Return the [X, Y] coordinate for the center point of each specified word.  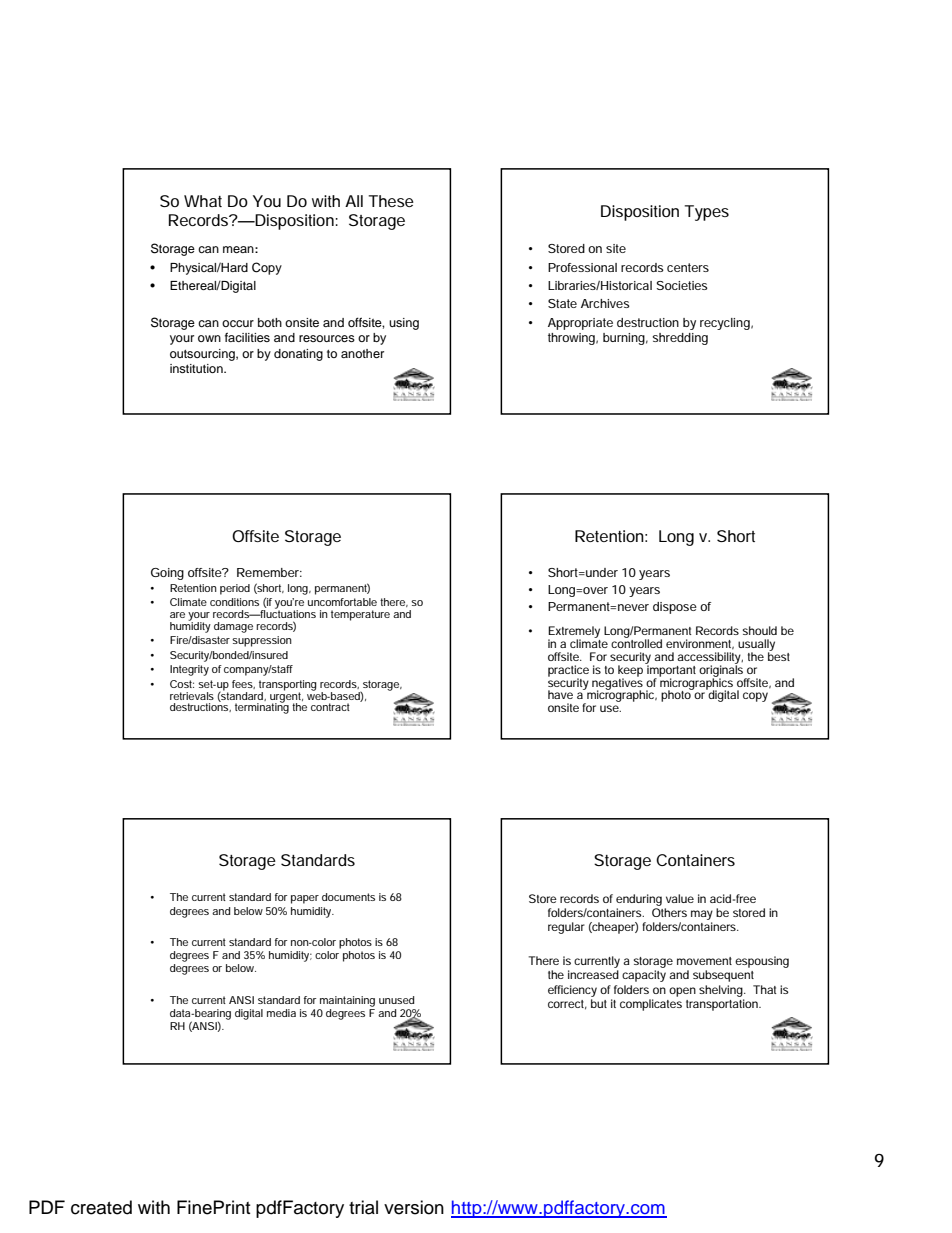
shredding [680, 339]
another [362, 353]
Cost [182, 684]
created [101, 1207]
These [391, 201]
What [203, 201]
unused [396, 1000]
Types [707, 213]
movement [704, 961]
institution [197, 368]
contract [330, 707]
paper [305, 899]
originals [722, 671]
